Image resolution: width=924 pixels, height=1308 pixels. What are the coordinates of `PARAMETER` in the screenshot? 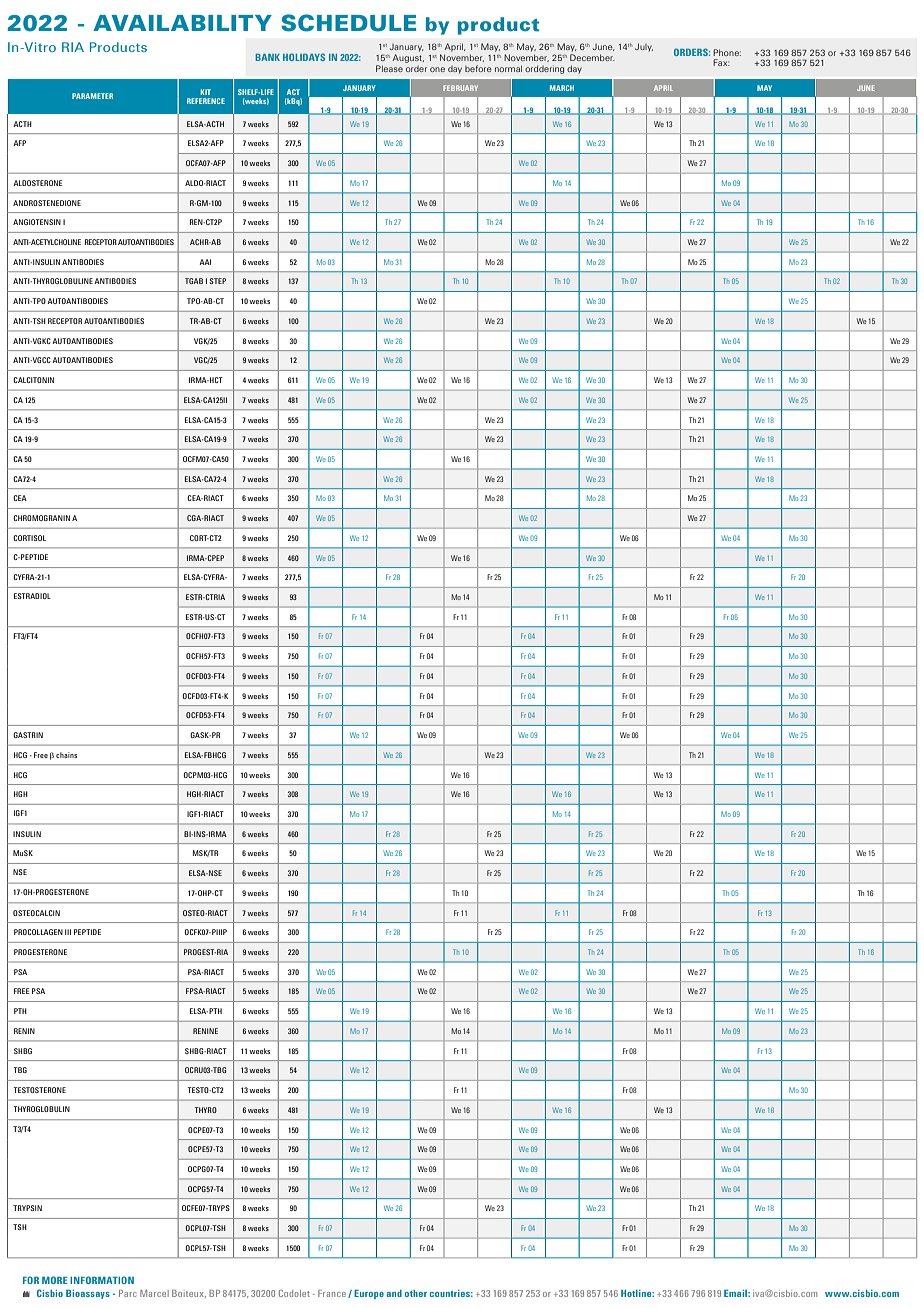 It's located at (92, 96).
